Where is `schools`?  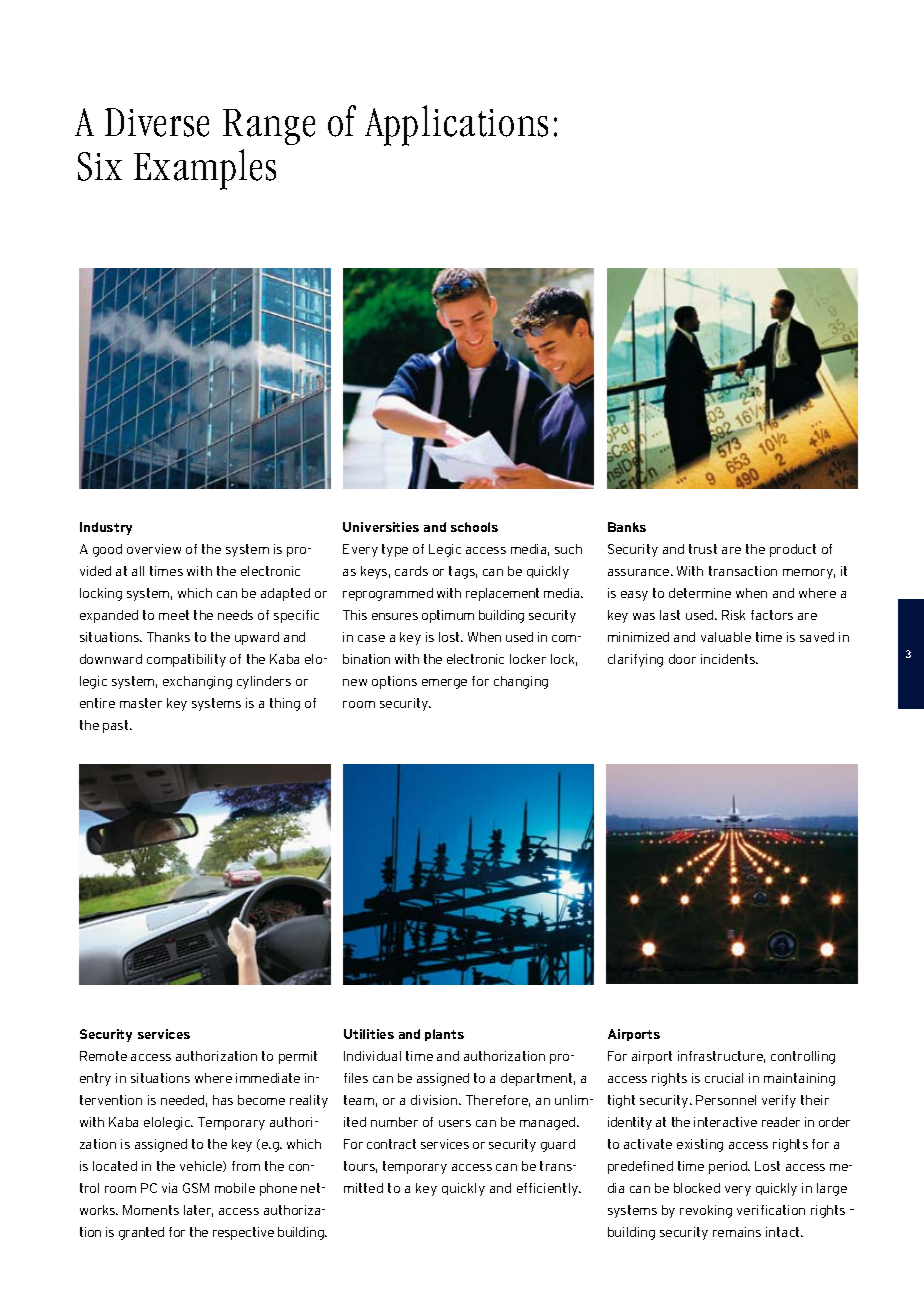 schools is located at coordinates (474, 527).
